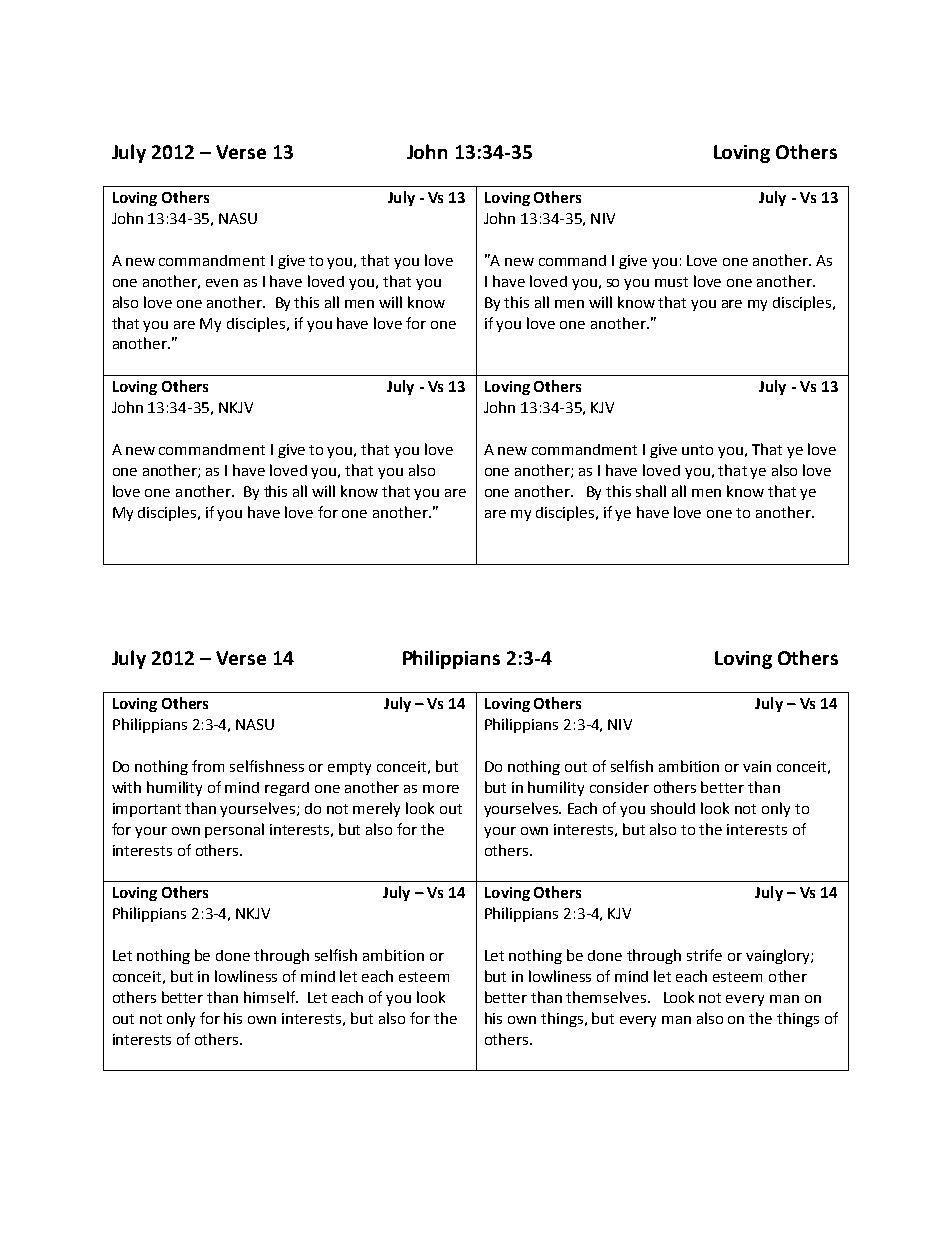 This page has height=1233, width=952. What do you see at coordinates (271, 997) in the page?
I see `himself` at bounding box center [271, 997].
